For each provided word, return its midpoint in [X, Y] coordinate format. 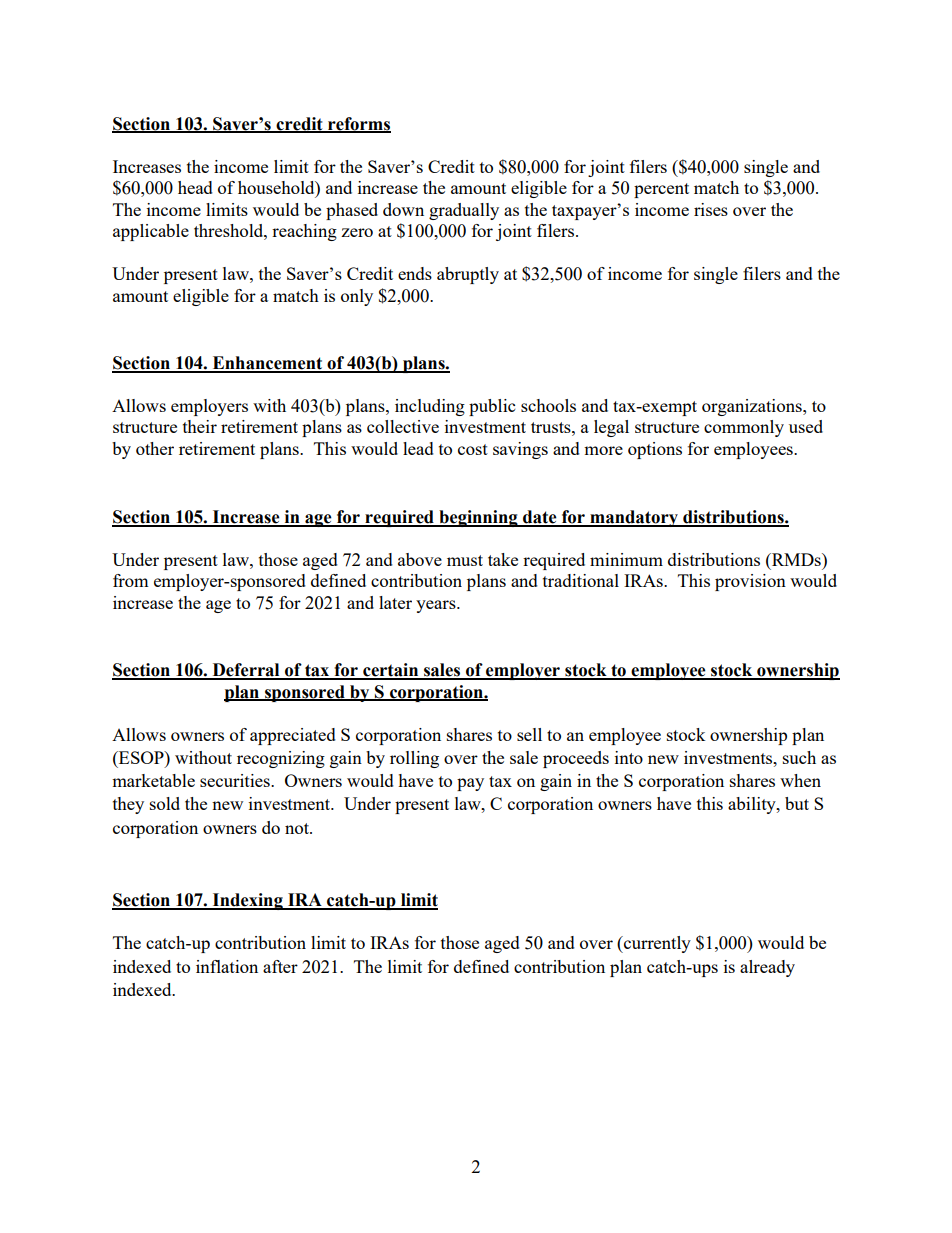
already [767, 968]
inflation [227, 966]
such [799, 757]
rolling [414, 759]
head [195, 187]
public [492, 407]
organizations [753, 407]
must [465, 560]
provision [750, 582]
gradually [464, 211]
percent [661, 190]
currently [656, 944]
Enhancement [267, 364]
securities [236, 780]
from [131, 580]
